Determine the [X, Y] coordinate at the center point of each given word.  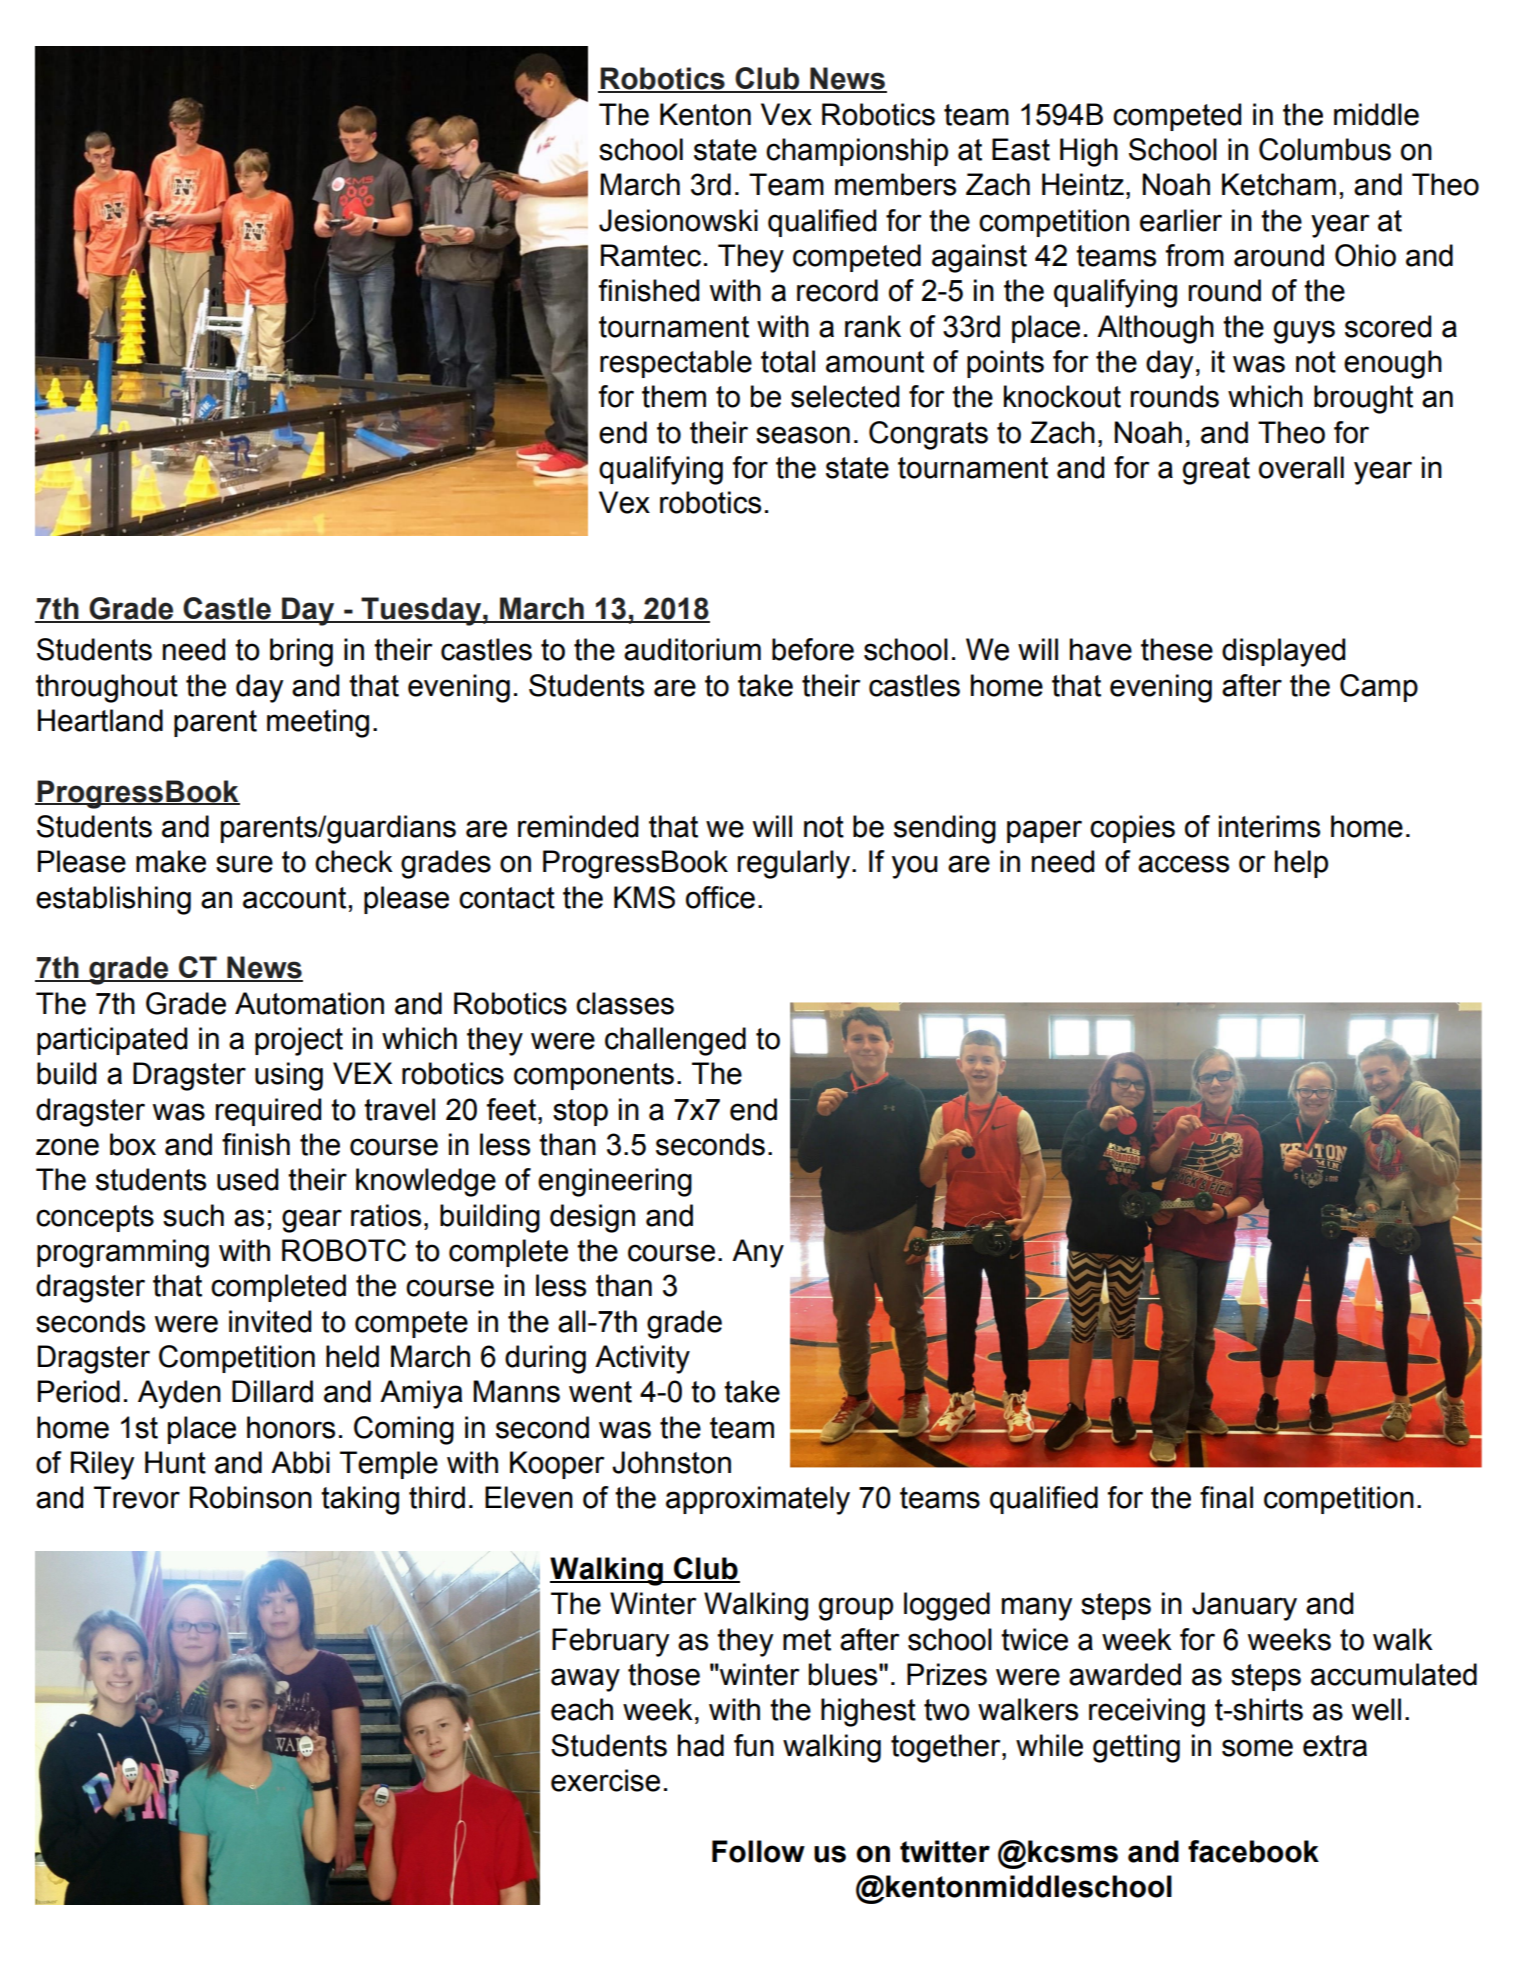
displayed [1283, 652]
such [193, 1215]
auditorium [692, 649]
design [592, 1218]
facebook [1253, 1851]
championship [857, 152]
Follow [758, 1851]
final [1226, 1497]
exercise [605, 1780]
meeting [318, 723]
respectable [676, 364]
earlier [1181, 220]
